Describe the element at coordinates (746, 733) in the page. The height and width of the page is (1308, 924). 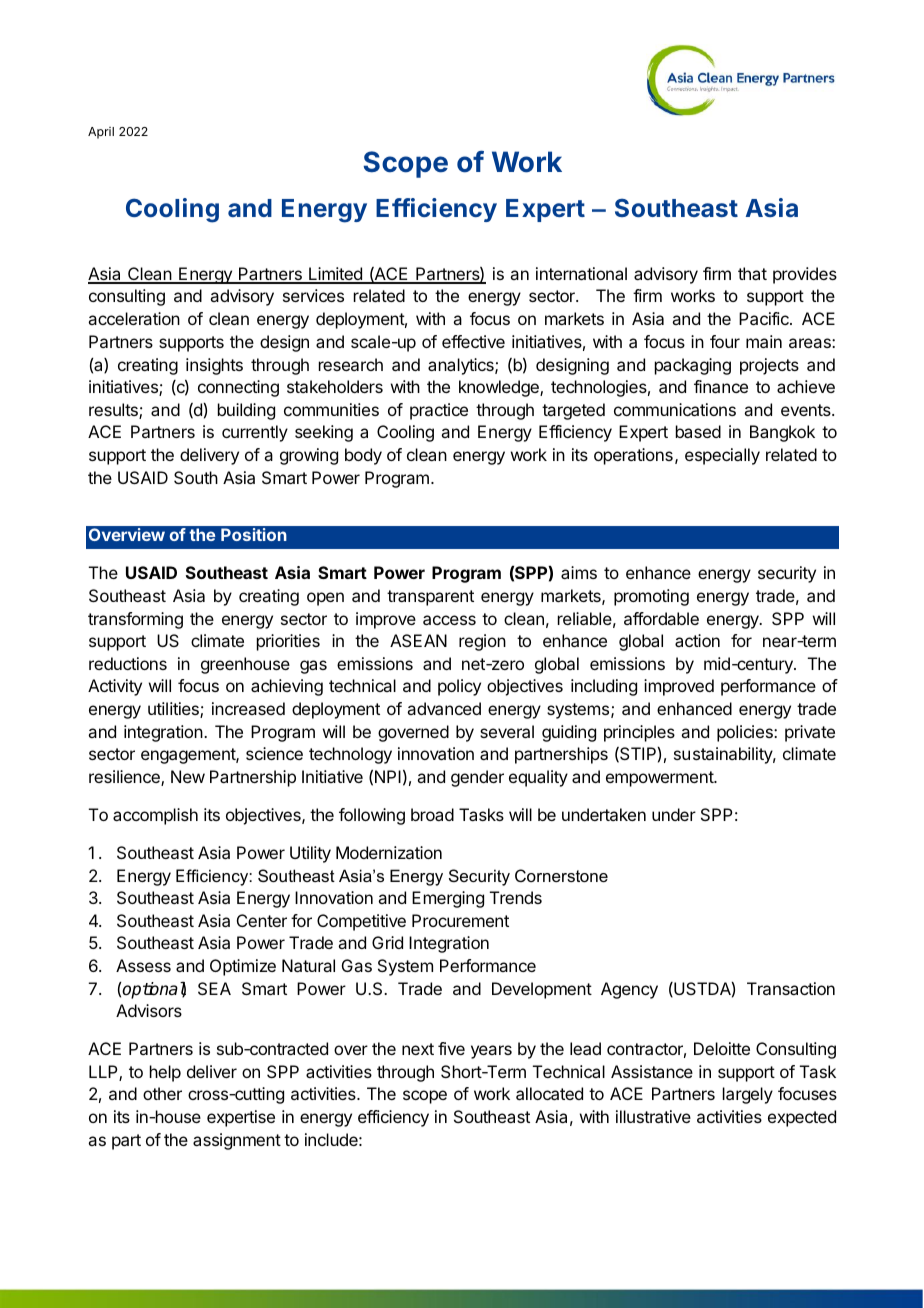
I see `policies` at that location.
